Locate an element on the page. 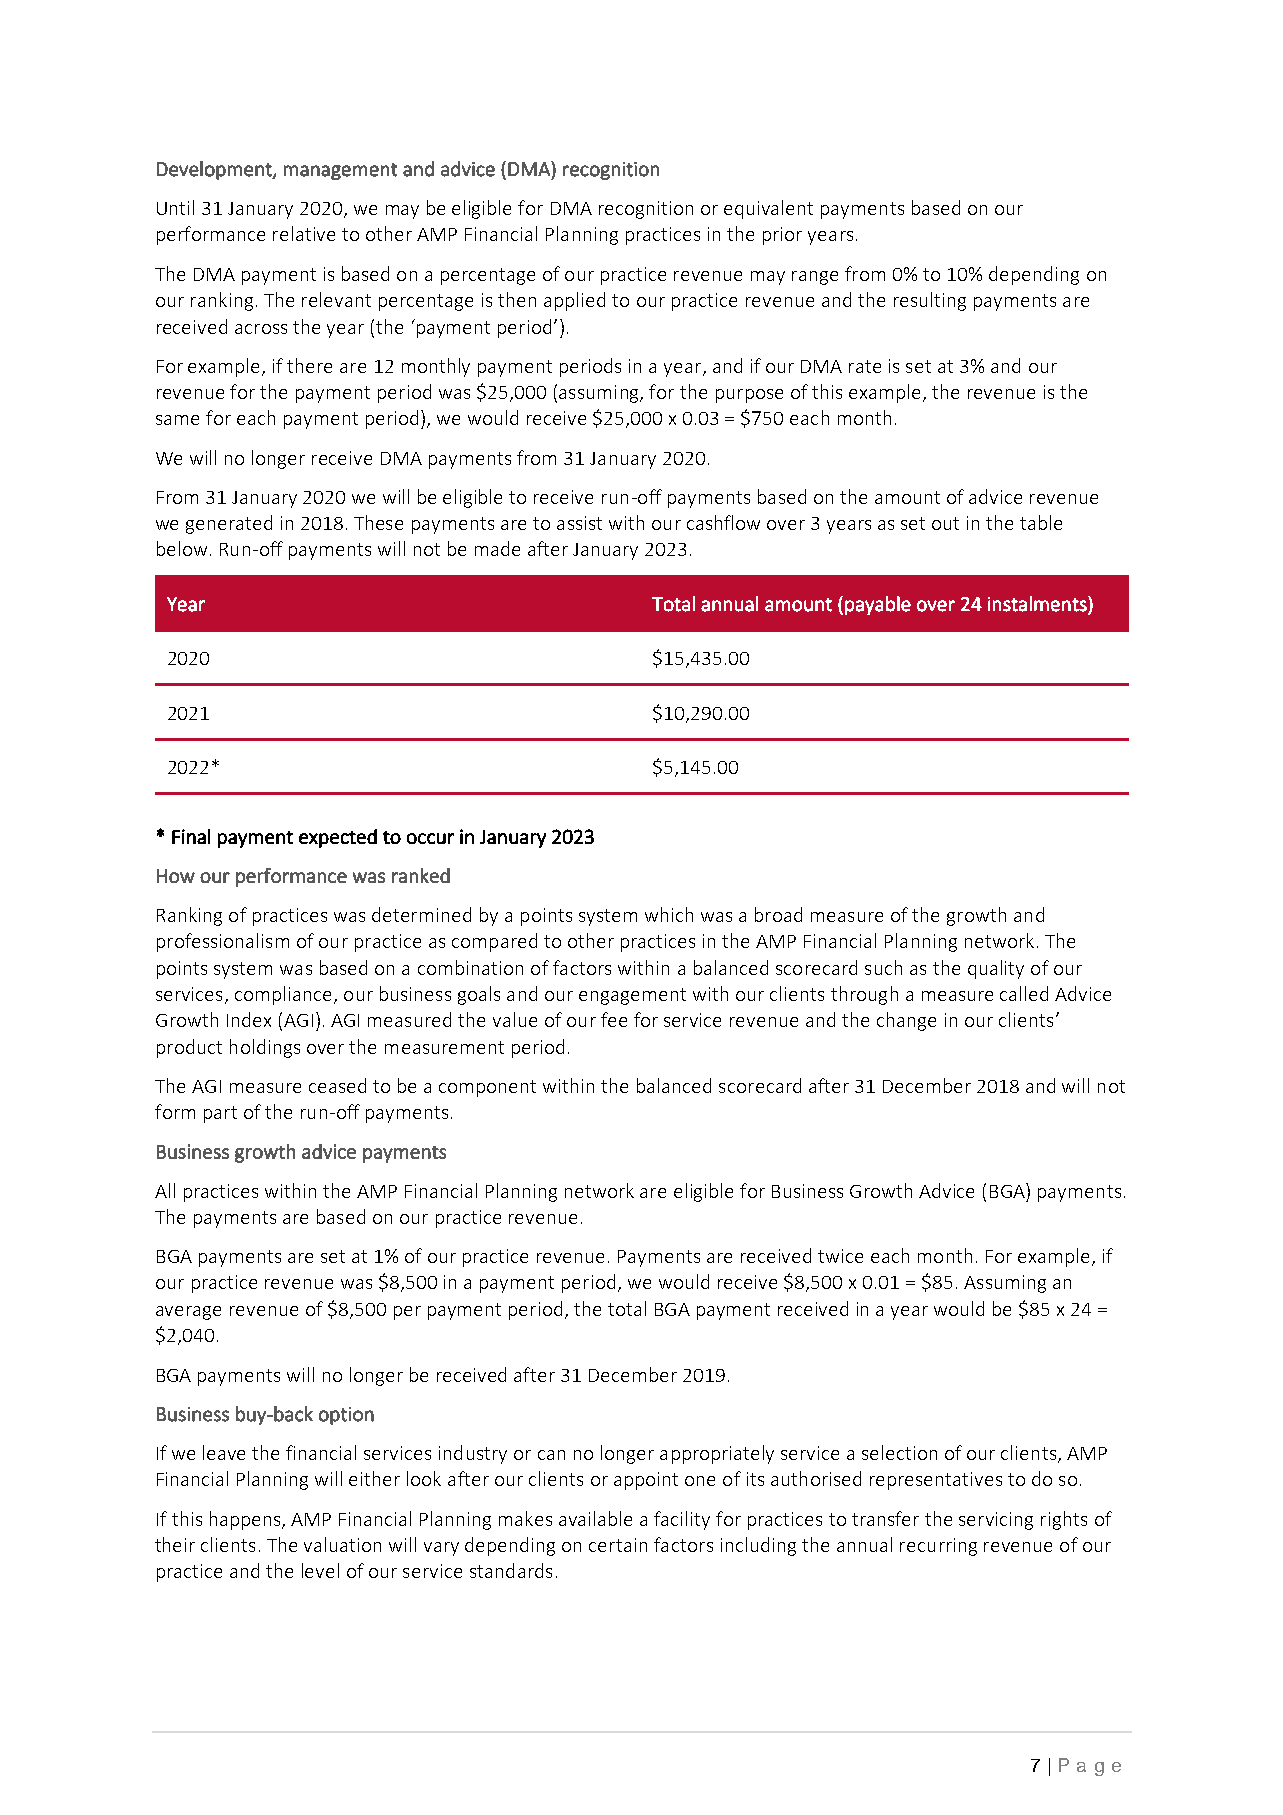 The height and width of the page is (1815, 1283). which is located at coordinates (669, 914).
